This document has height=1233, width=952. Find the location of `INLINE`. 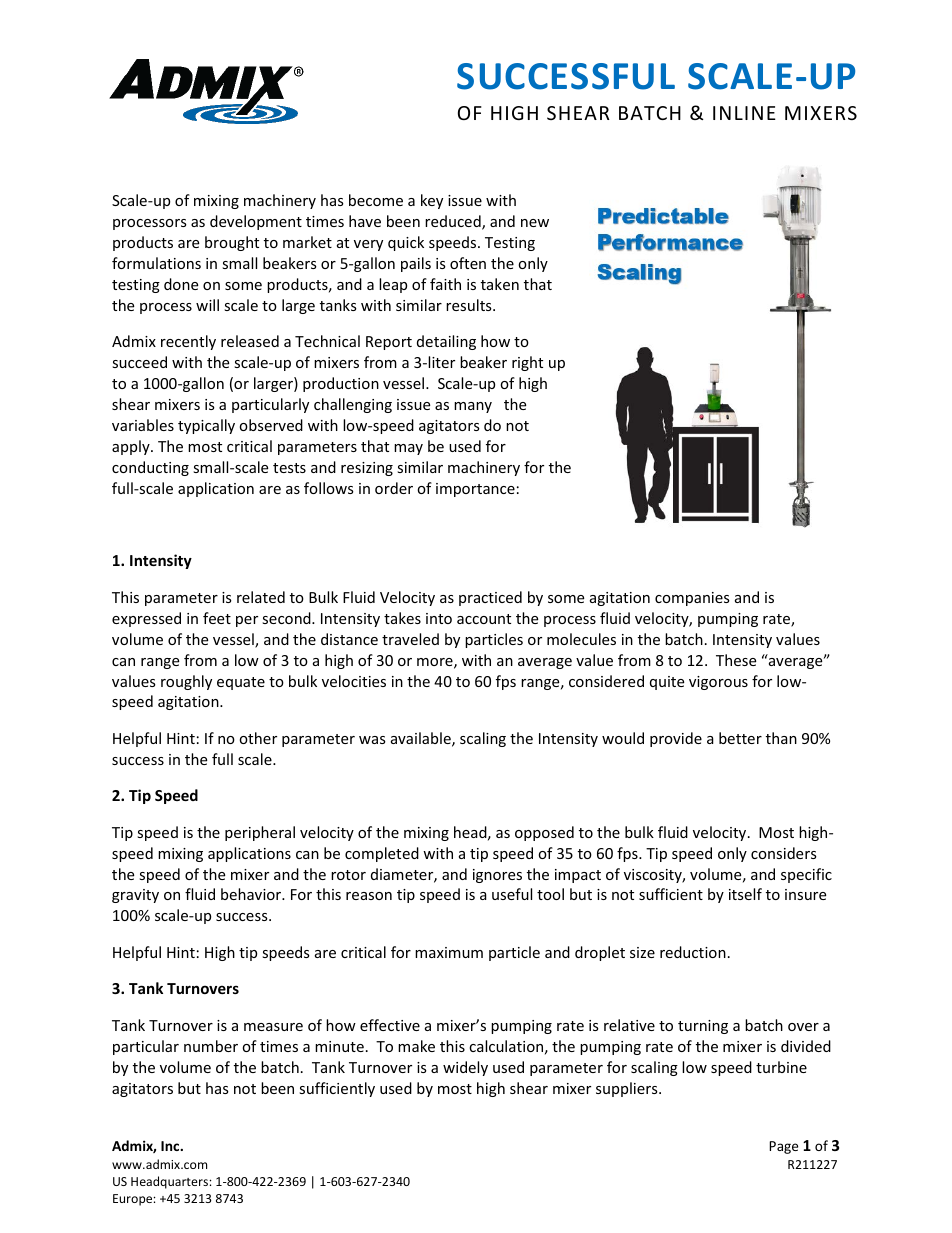

INLINE is located at coordinates (744, 113).
